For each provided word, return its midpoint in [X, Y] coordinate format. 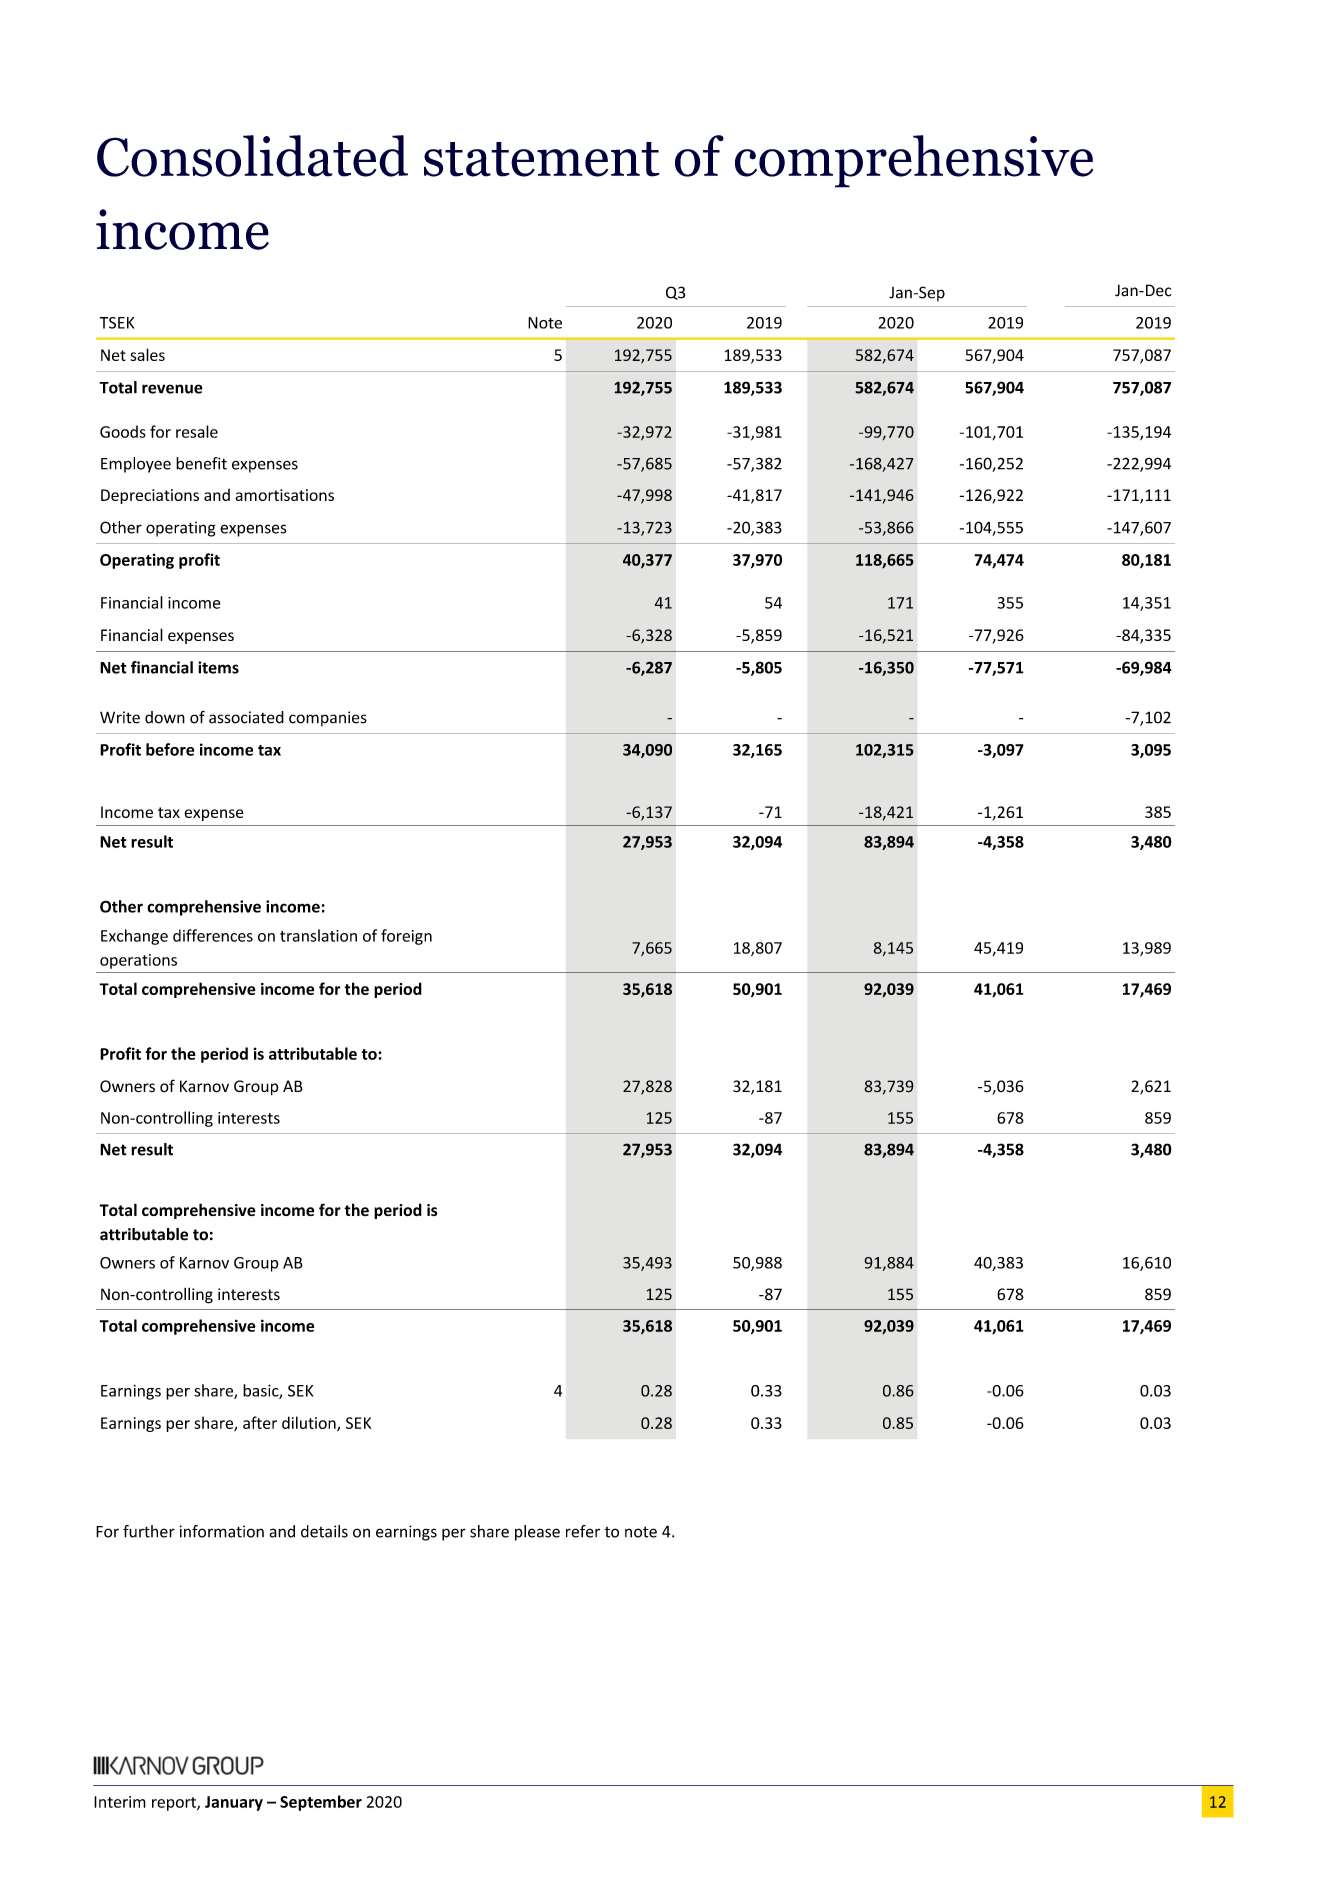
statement [542, 159]
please [537, 1533]
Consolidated [252, 156]
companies [328, 718]
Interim [120, 1802]
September [321, 1803]
